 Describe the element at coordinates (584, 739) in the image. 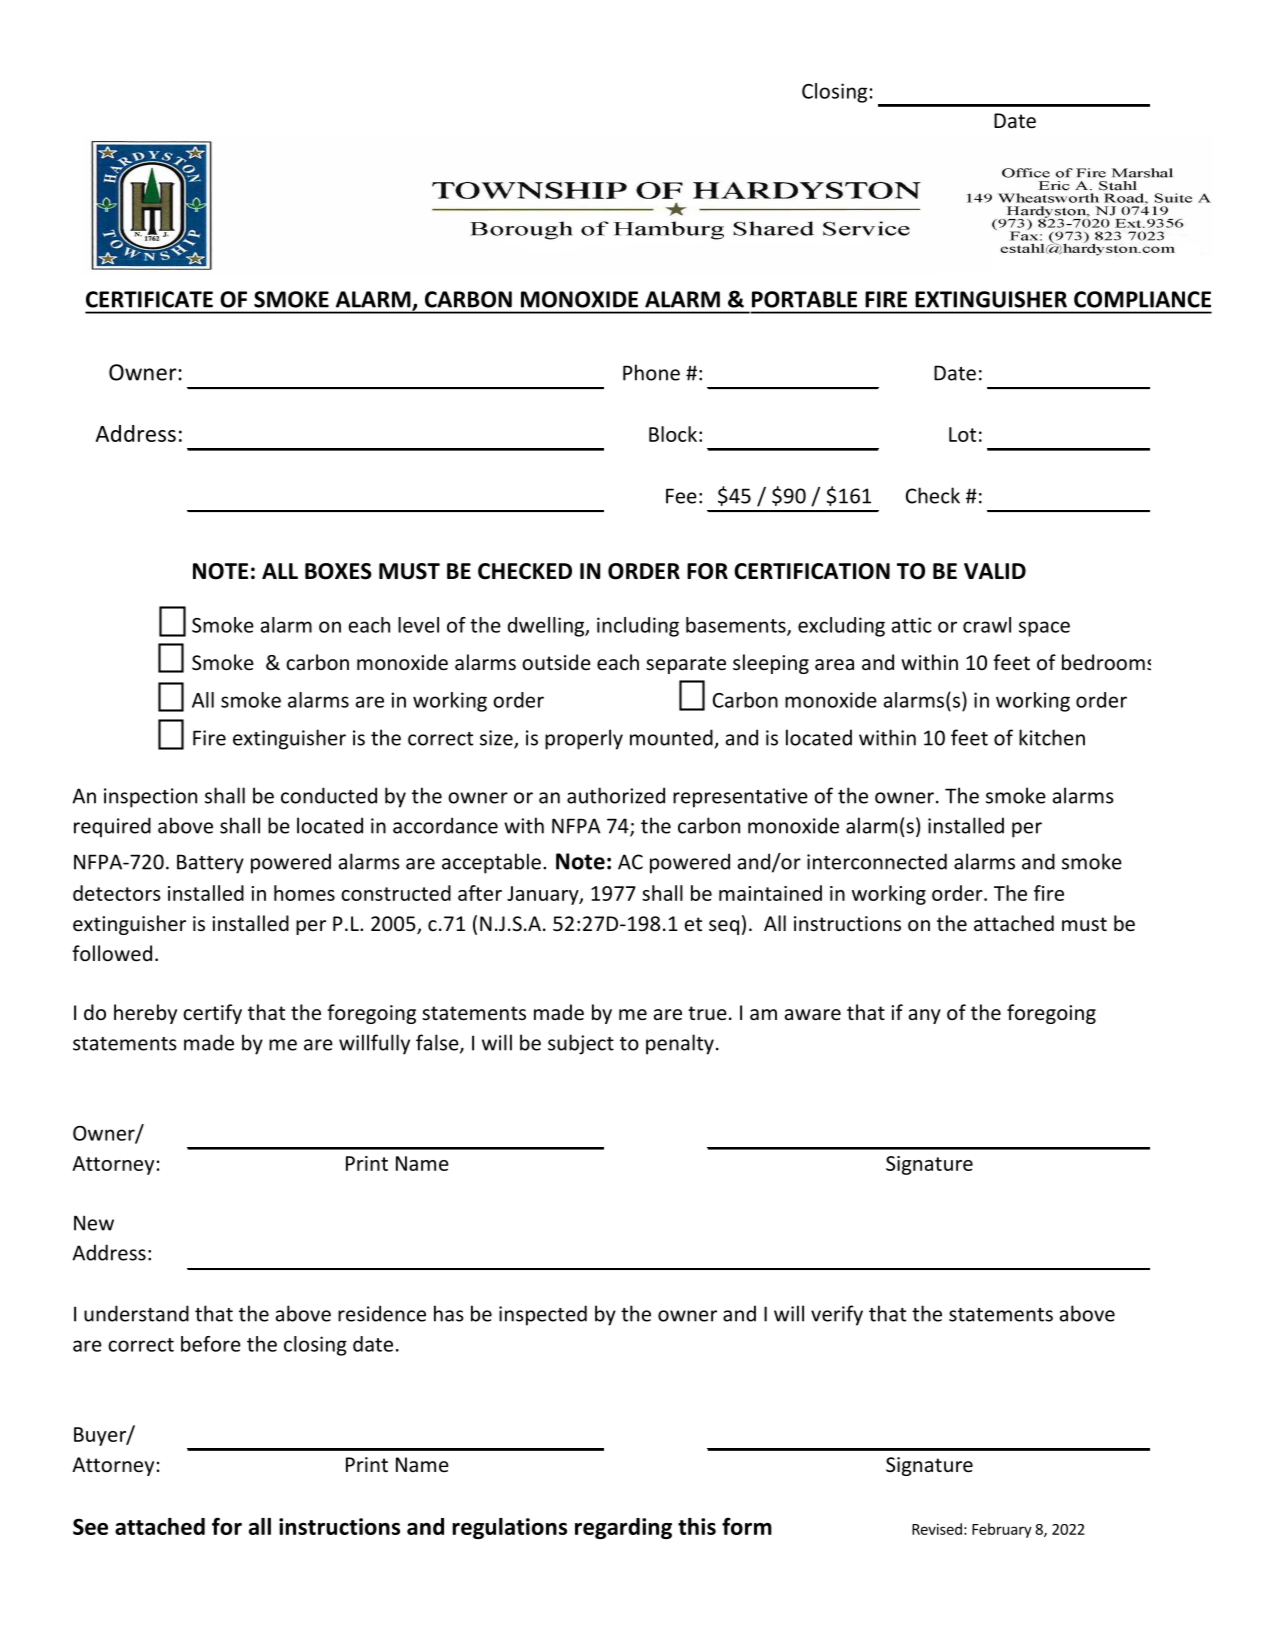

I see `properly` at that location.
